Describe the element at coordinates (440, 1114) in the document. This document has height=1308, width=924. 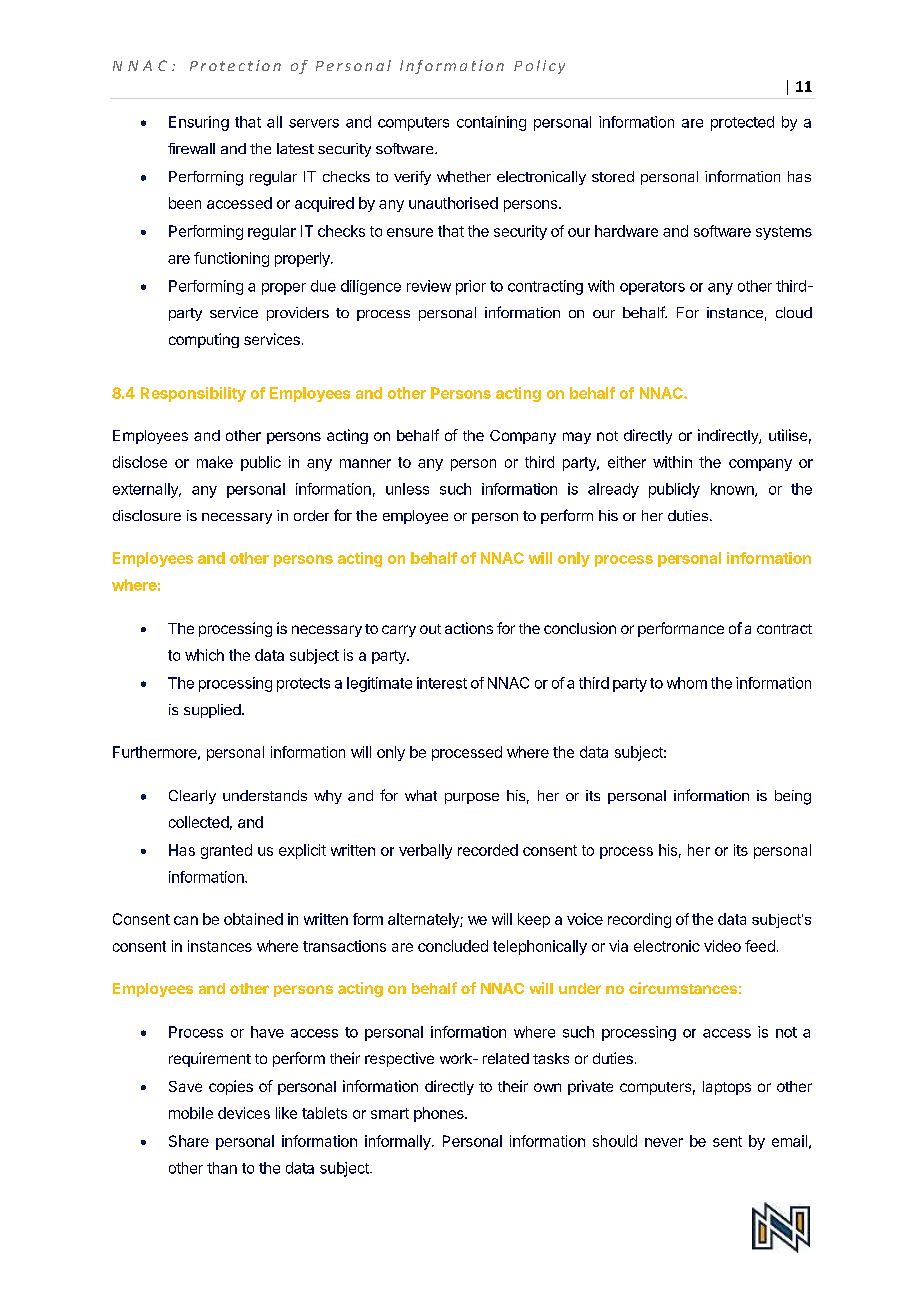
I see `phones` at that location.
